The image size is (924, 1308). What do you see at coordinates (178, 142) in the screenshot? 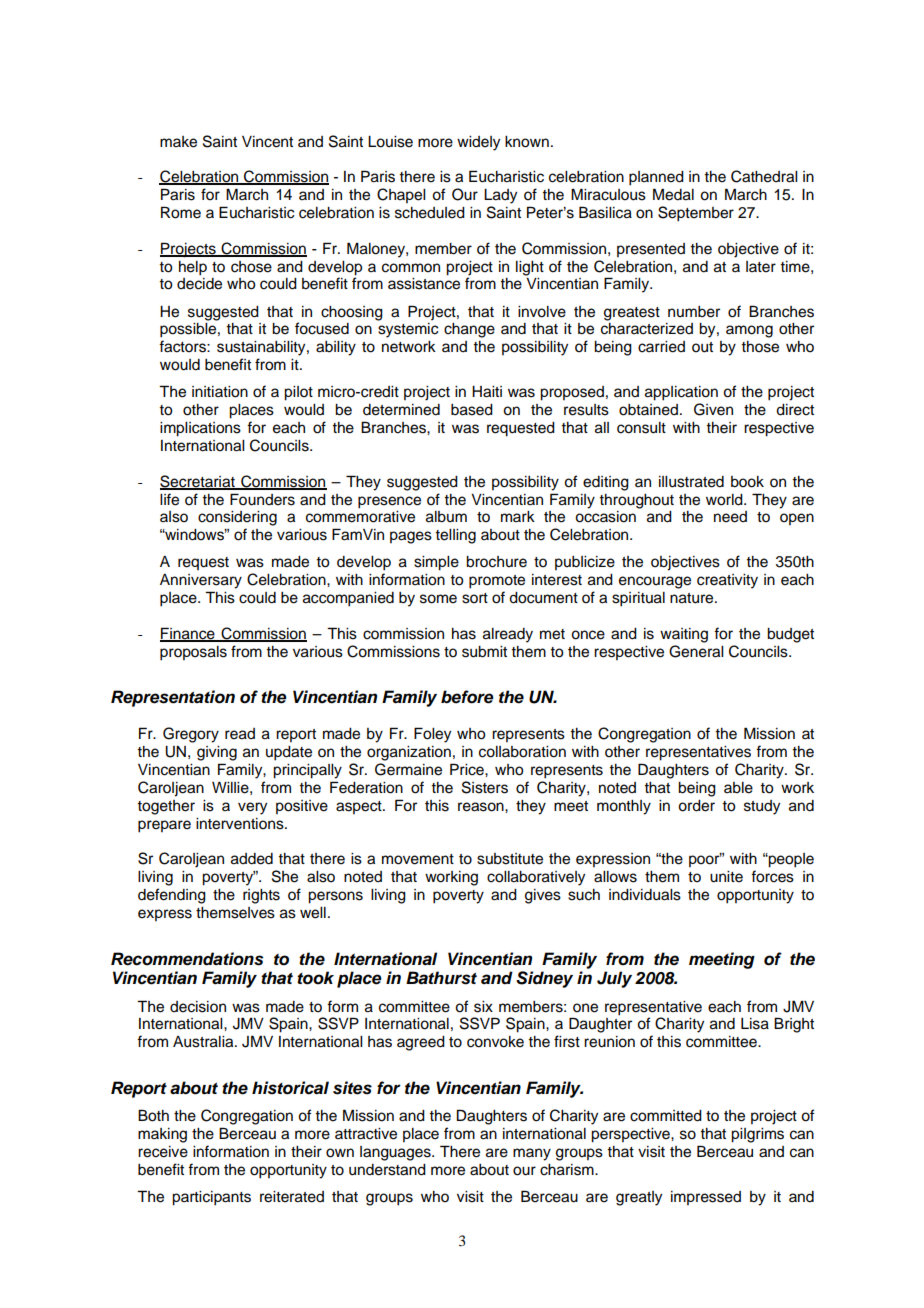
I see `make` at bounding box center [178, 142].
